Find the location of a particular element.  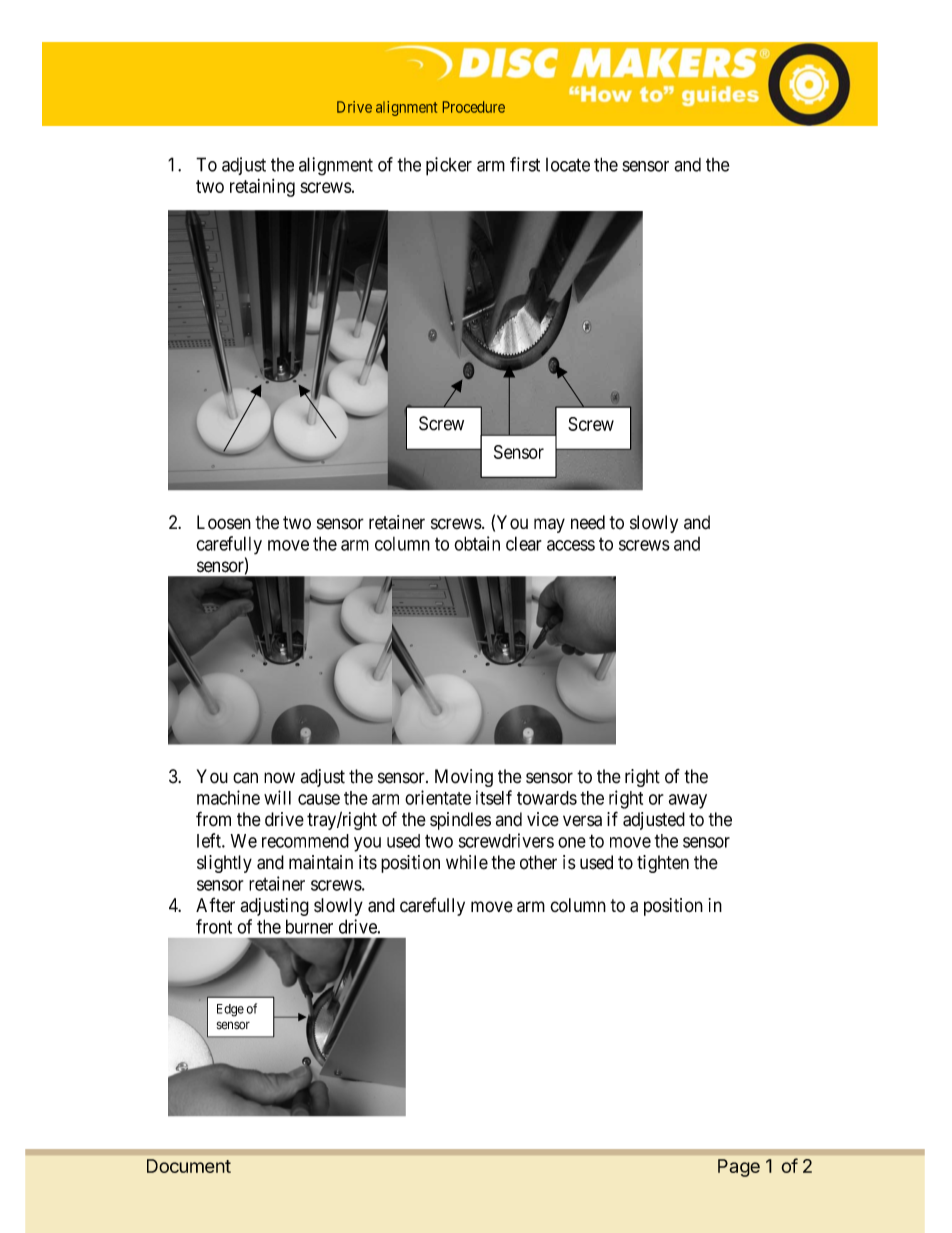

obtain is located at coordinates (477, 543).
